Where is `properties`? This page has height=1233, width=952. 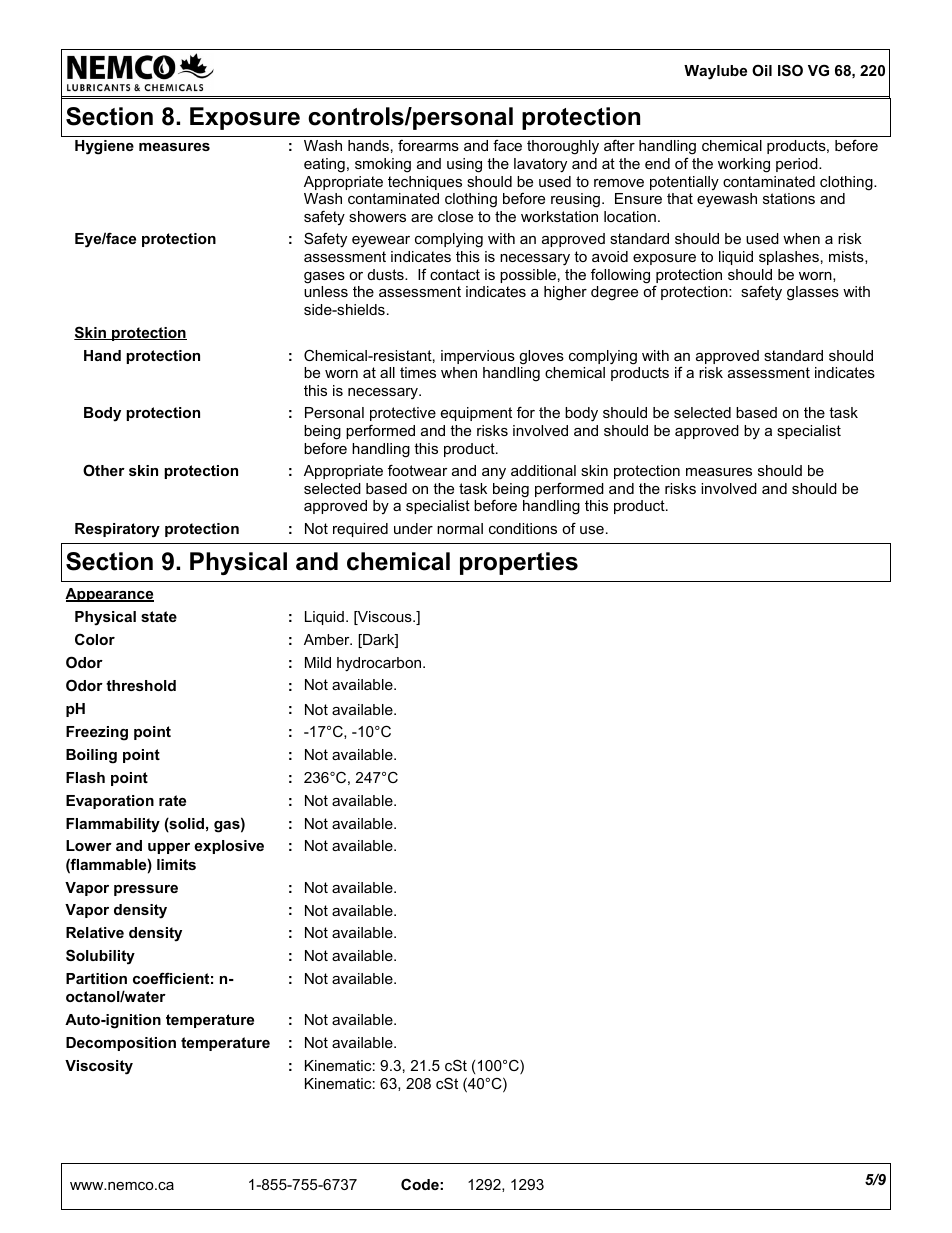 properties is located at coordinates (519, 563).
